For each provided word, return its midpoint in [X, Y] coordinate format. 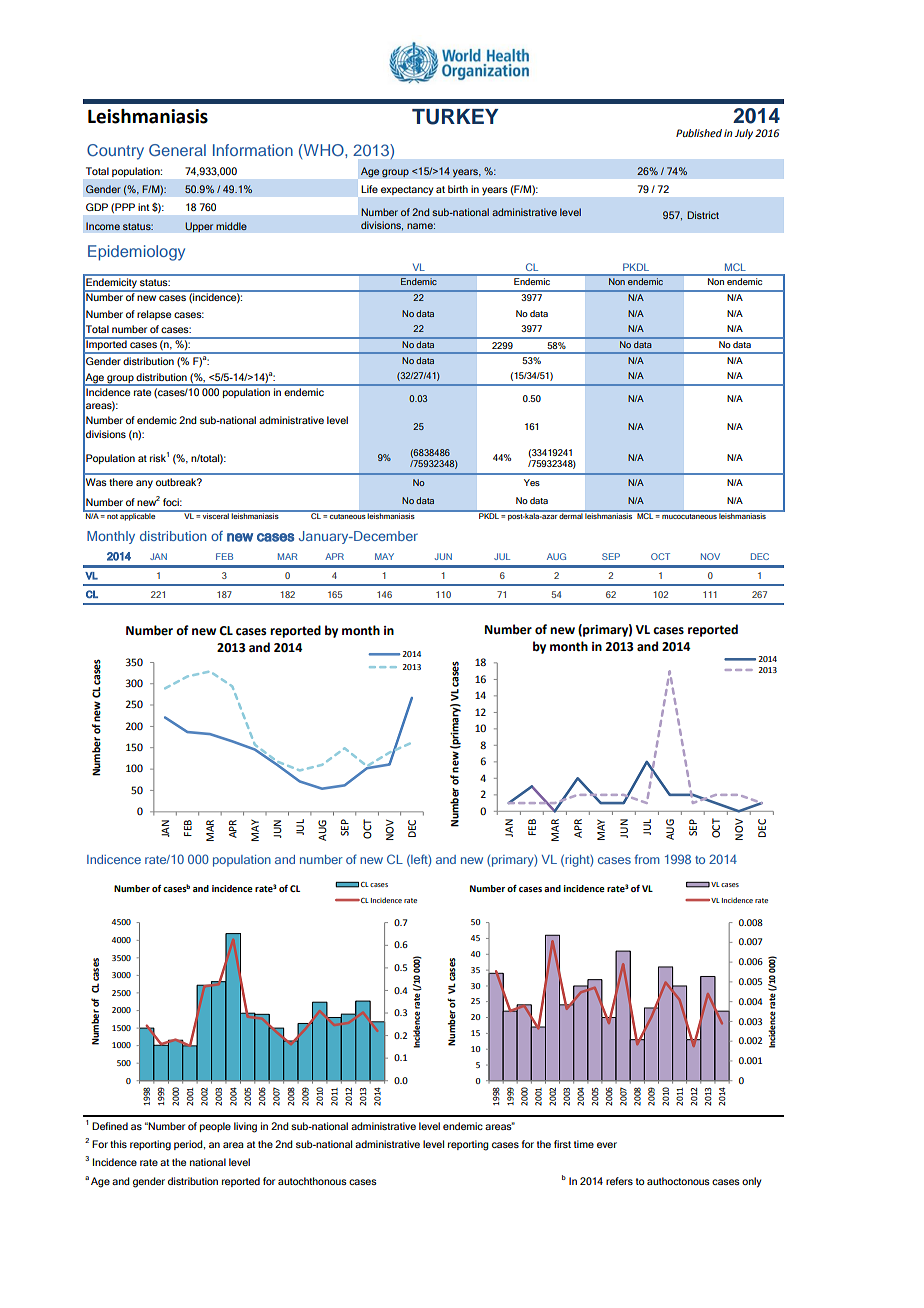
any [144, 484]
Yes [532, 482]
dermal [571, 515]
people [215, 1127]
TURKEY [455, 117]
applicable [138, 516]
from [647, 859]
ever [607, 1145]
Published [699, 133]
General [177, 150]
